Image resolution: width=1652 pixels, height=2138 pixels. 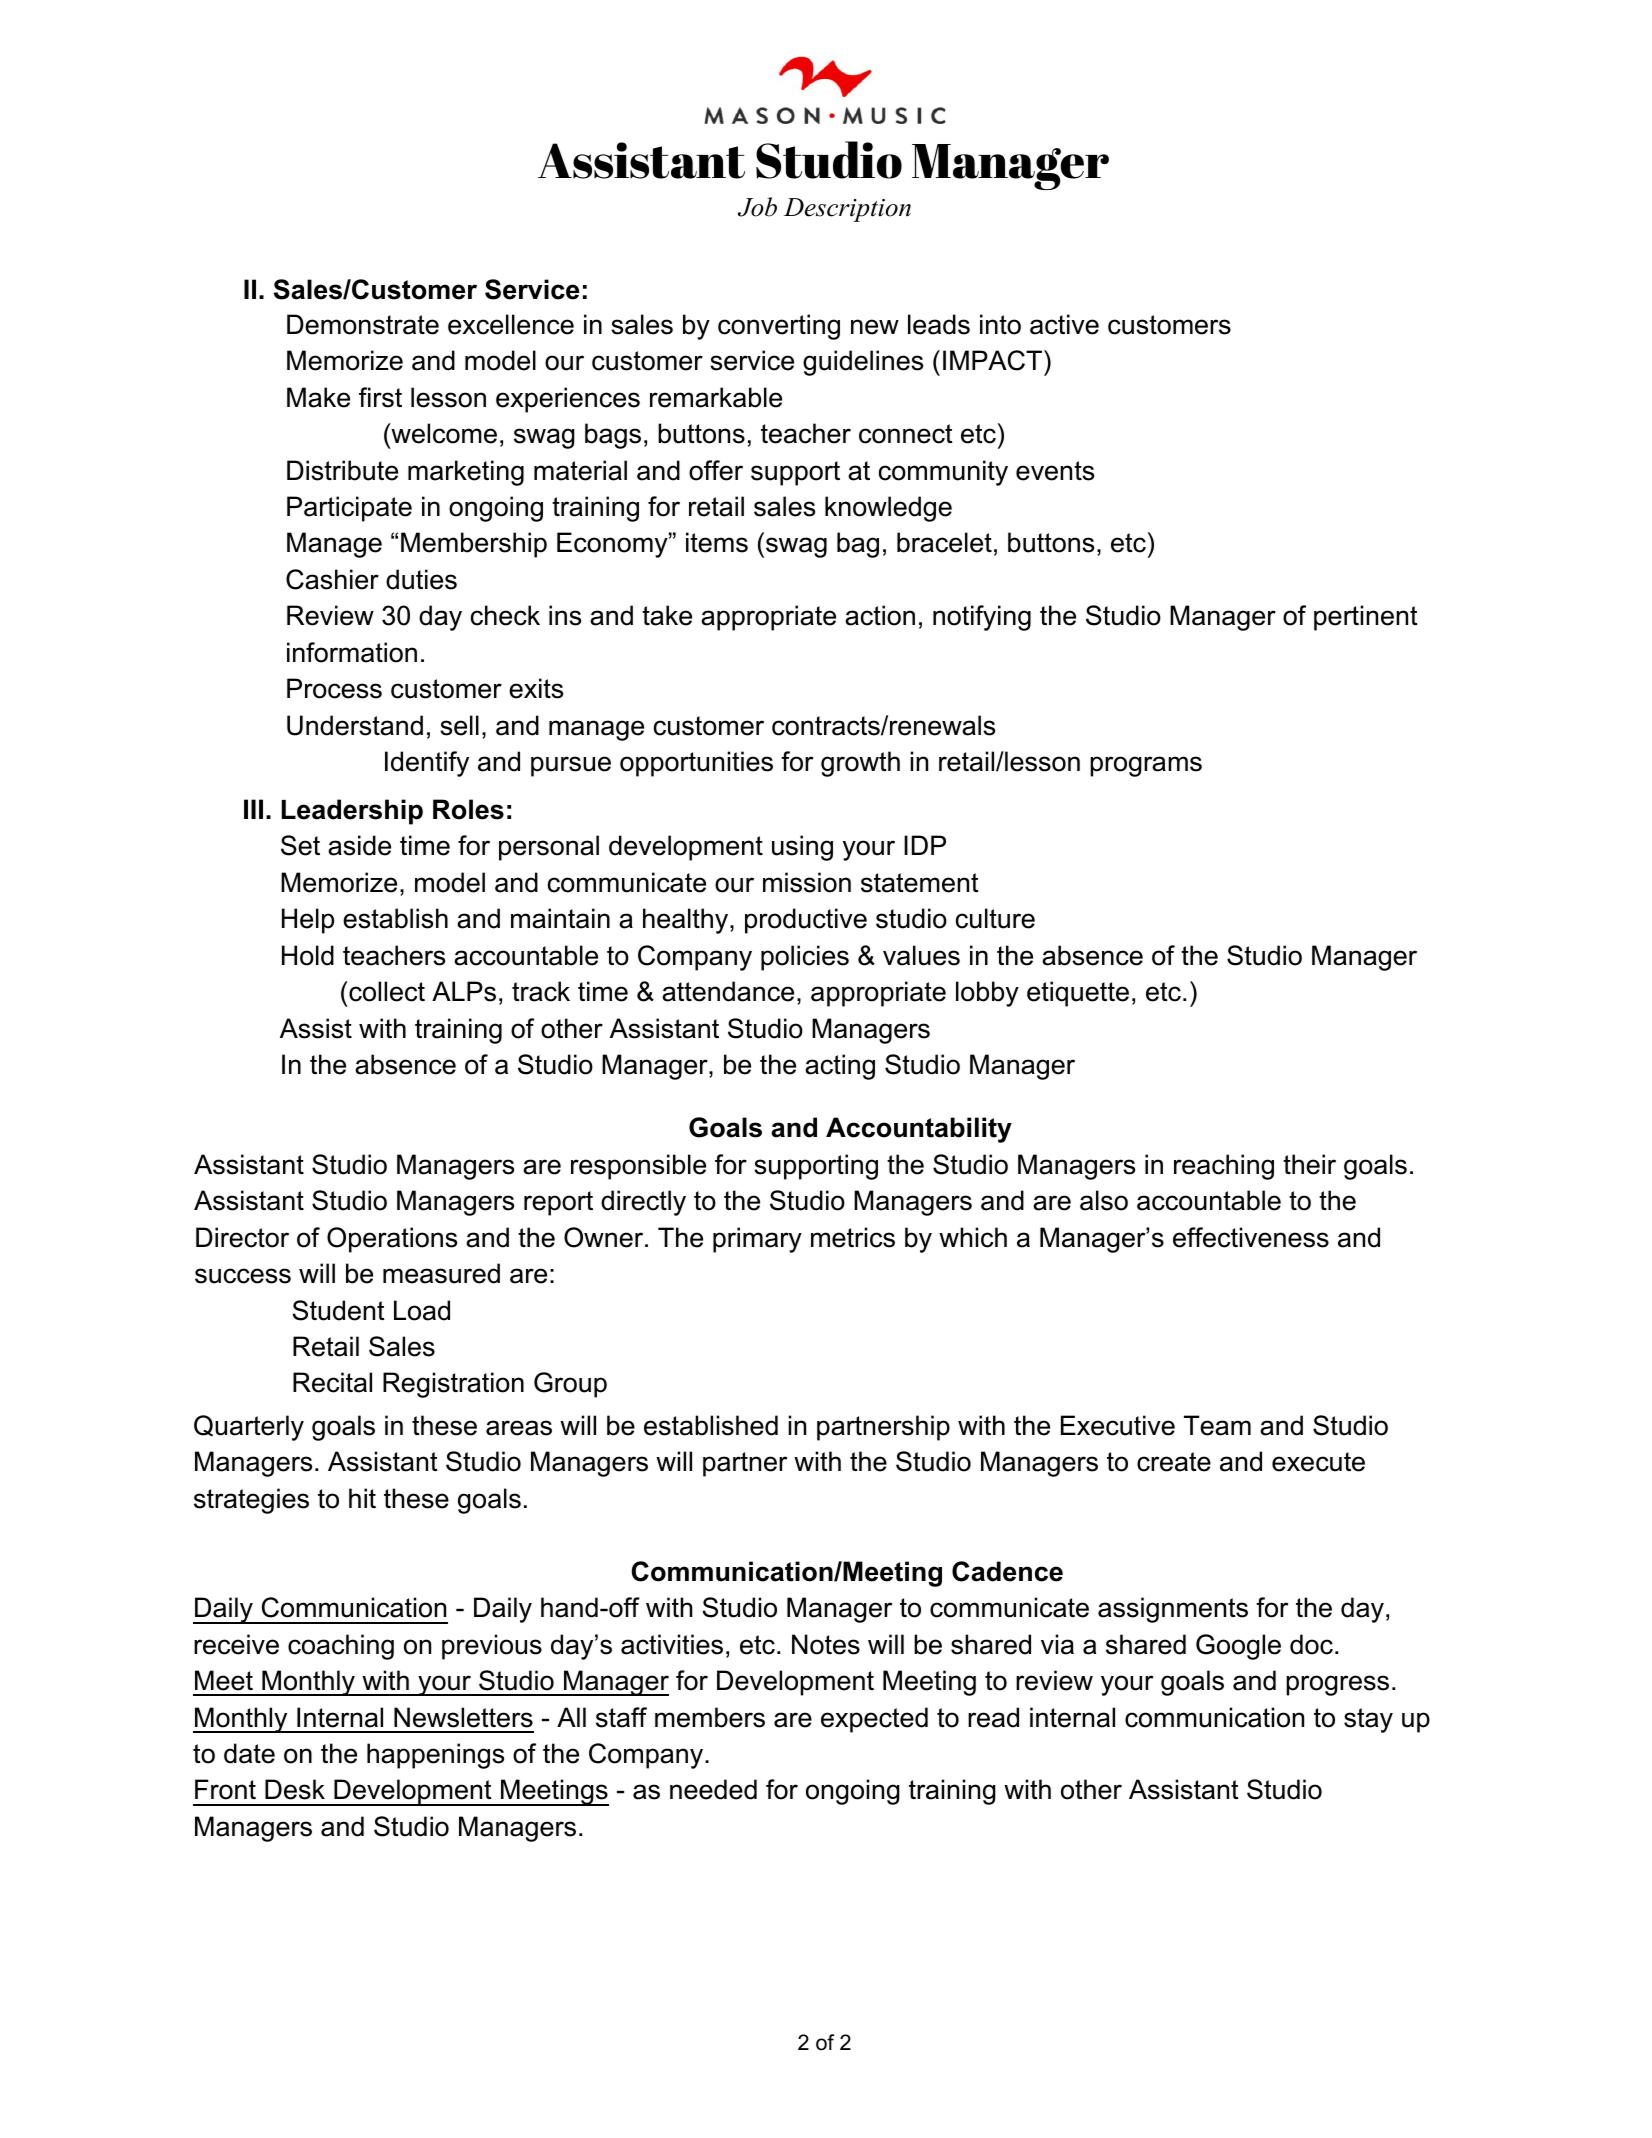 What do you see at coordinates (757, 207) in the document?
I see `Job` at bounding box center [757, 207].
